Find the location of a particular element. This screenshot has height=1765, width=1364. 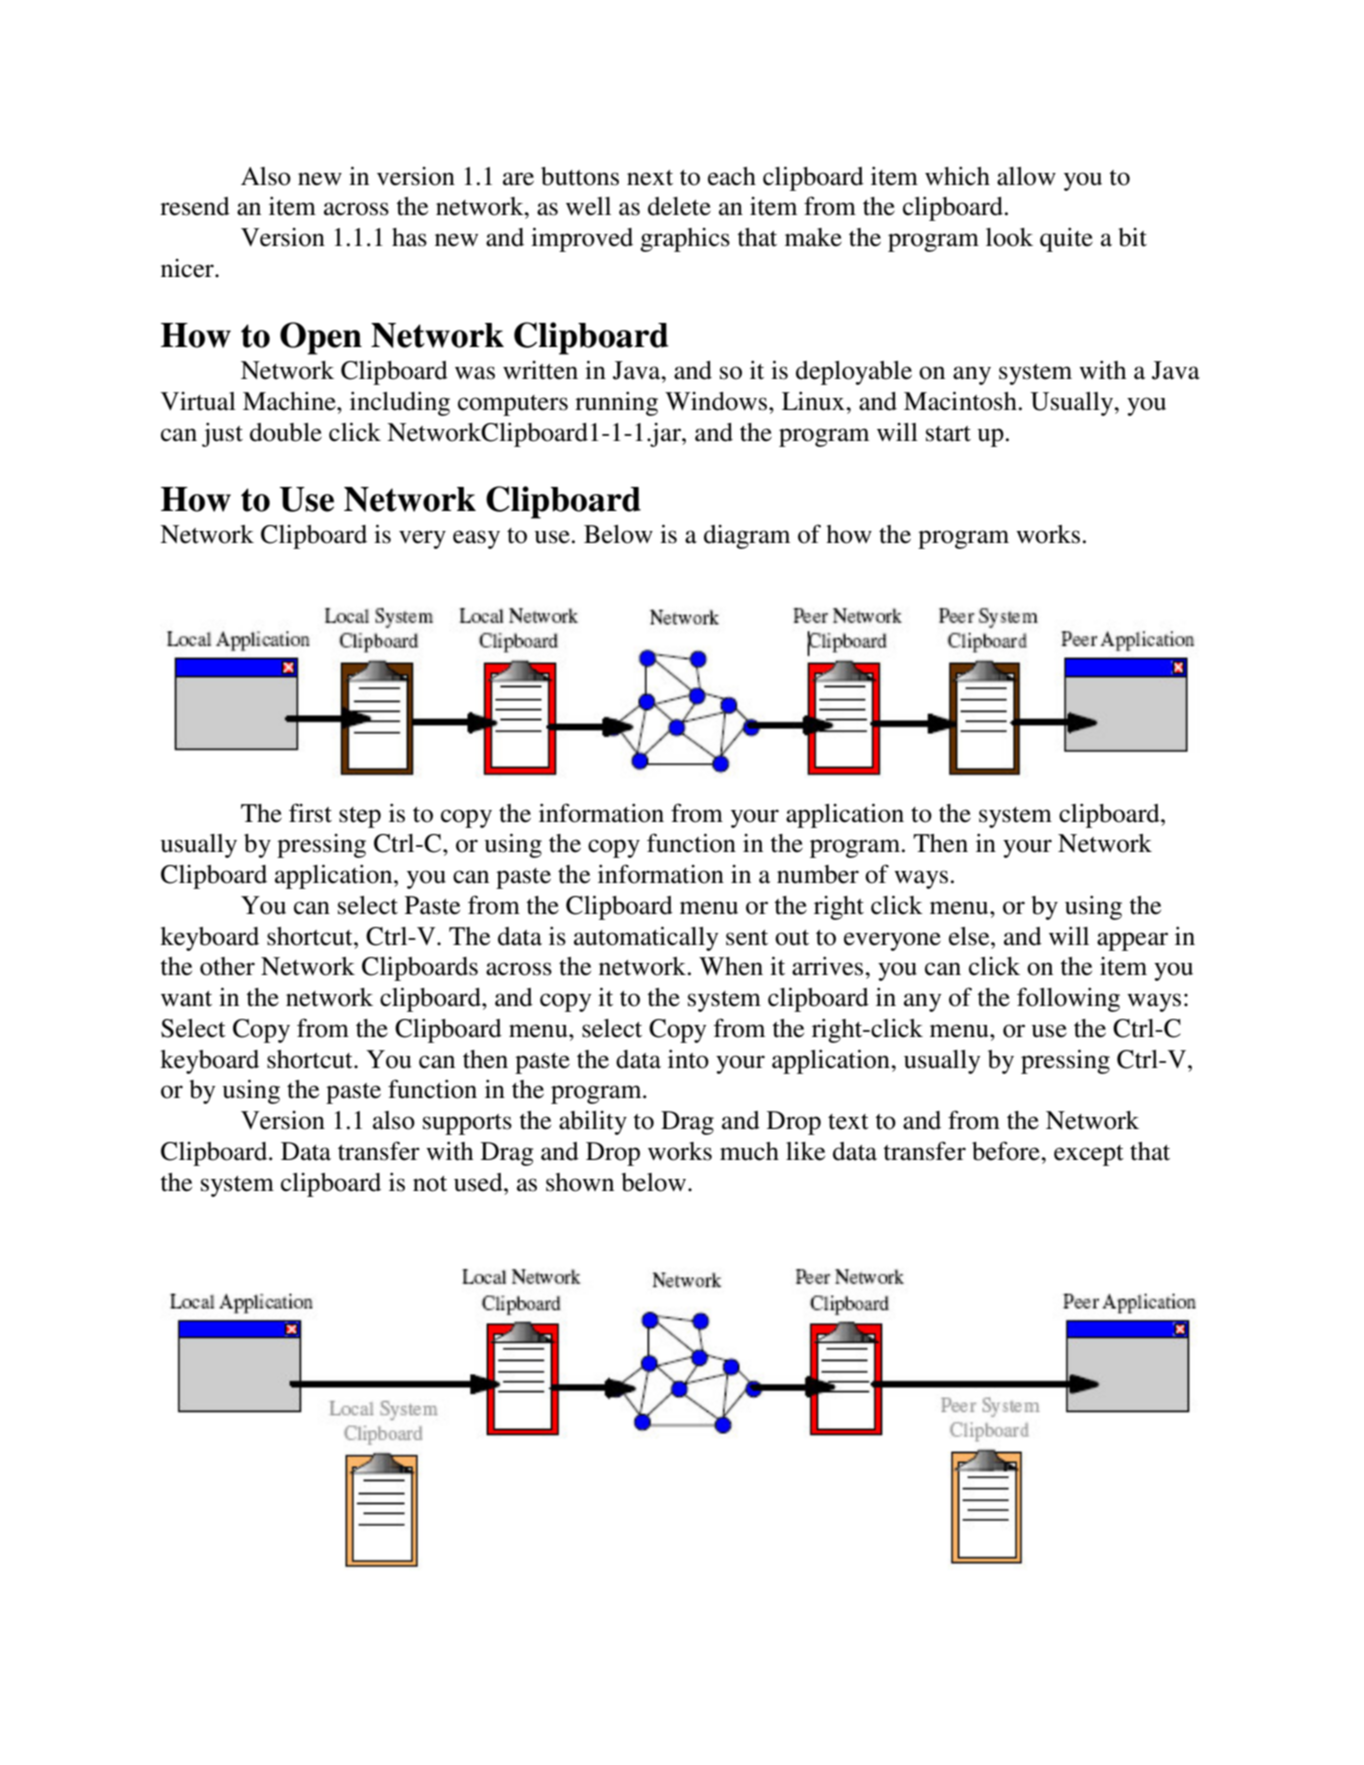

first is located at coordinates (310, 813).
